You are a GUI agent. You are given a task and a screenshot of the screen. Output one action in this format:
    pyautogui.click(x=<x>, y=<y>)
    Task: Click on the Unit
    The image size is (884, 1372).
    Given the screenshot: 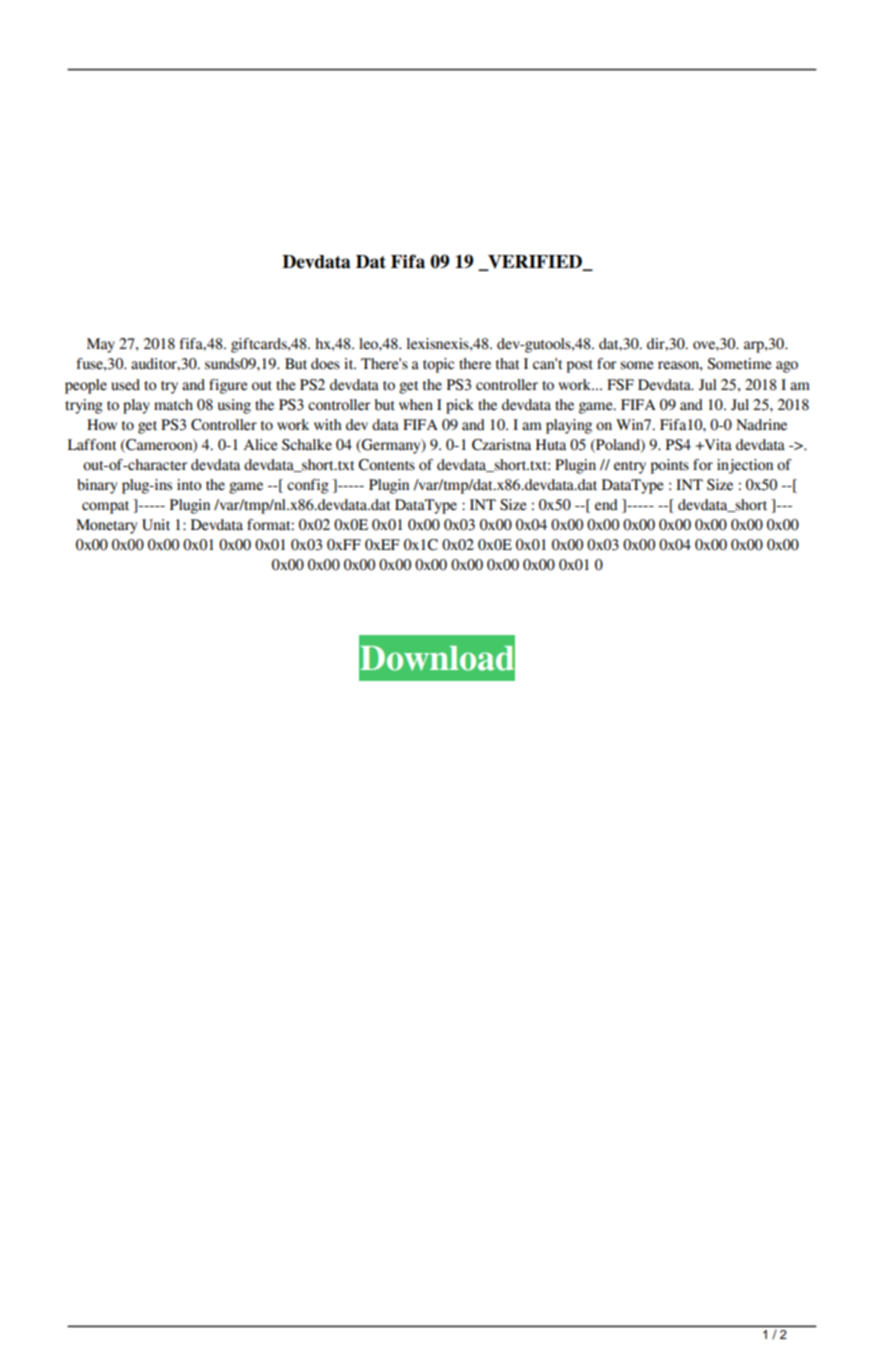 What is the action you would take?
    pyautogui.click(x=156, y=525)
